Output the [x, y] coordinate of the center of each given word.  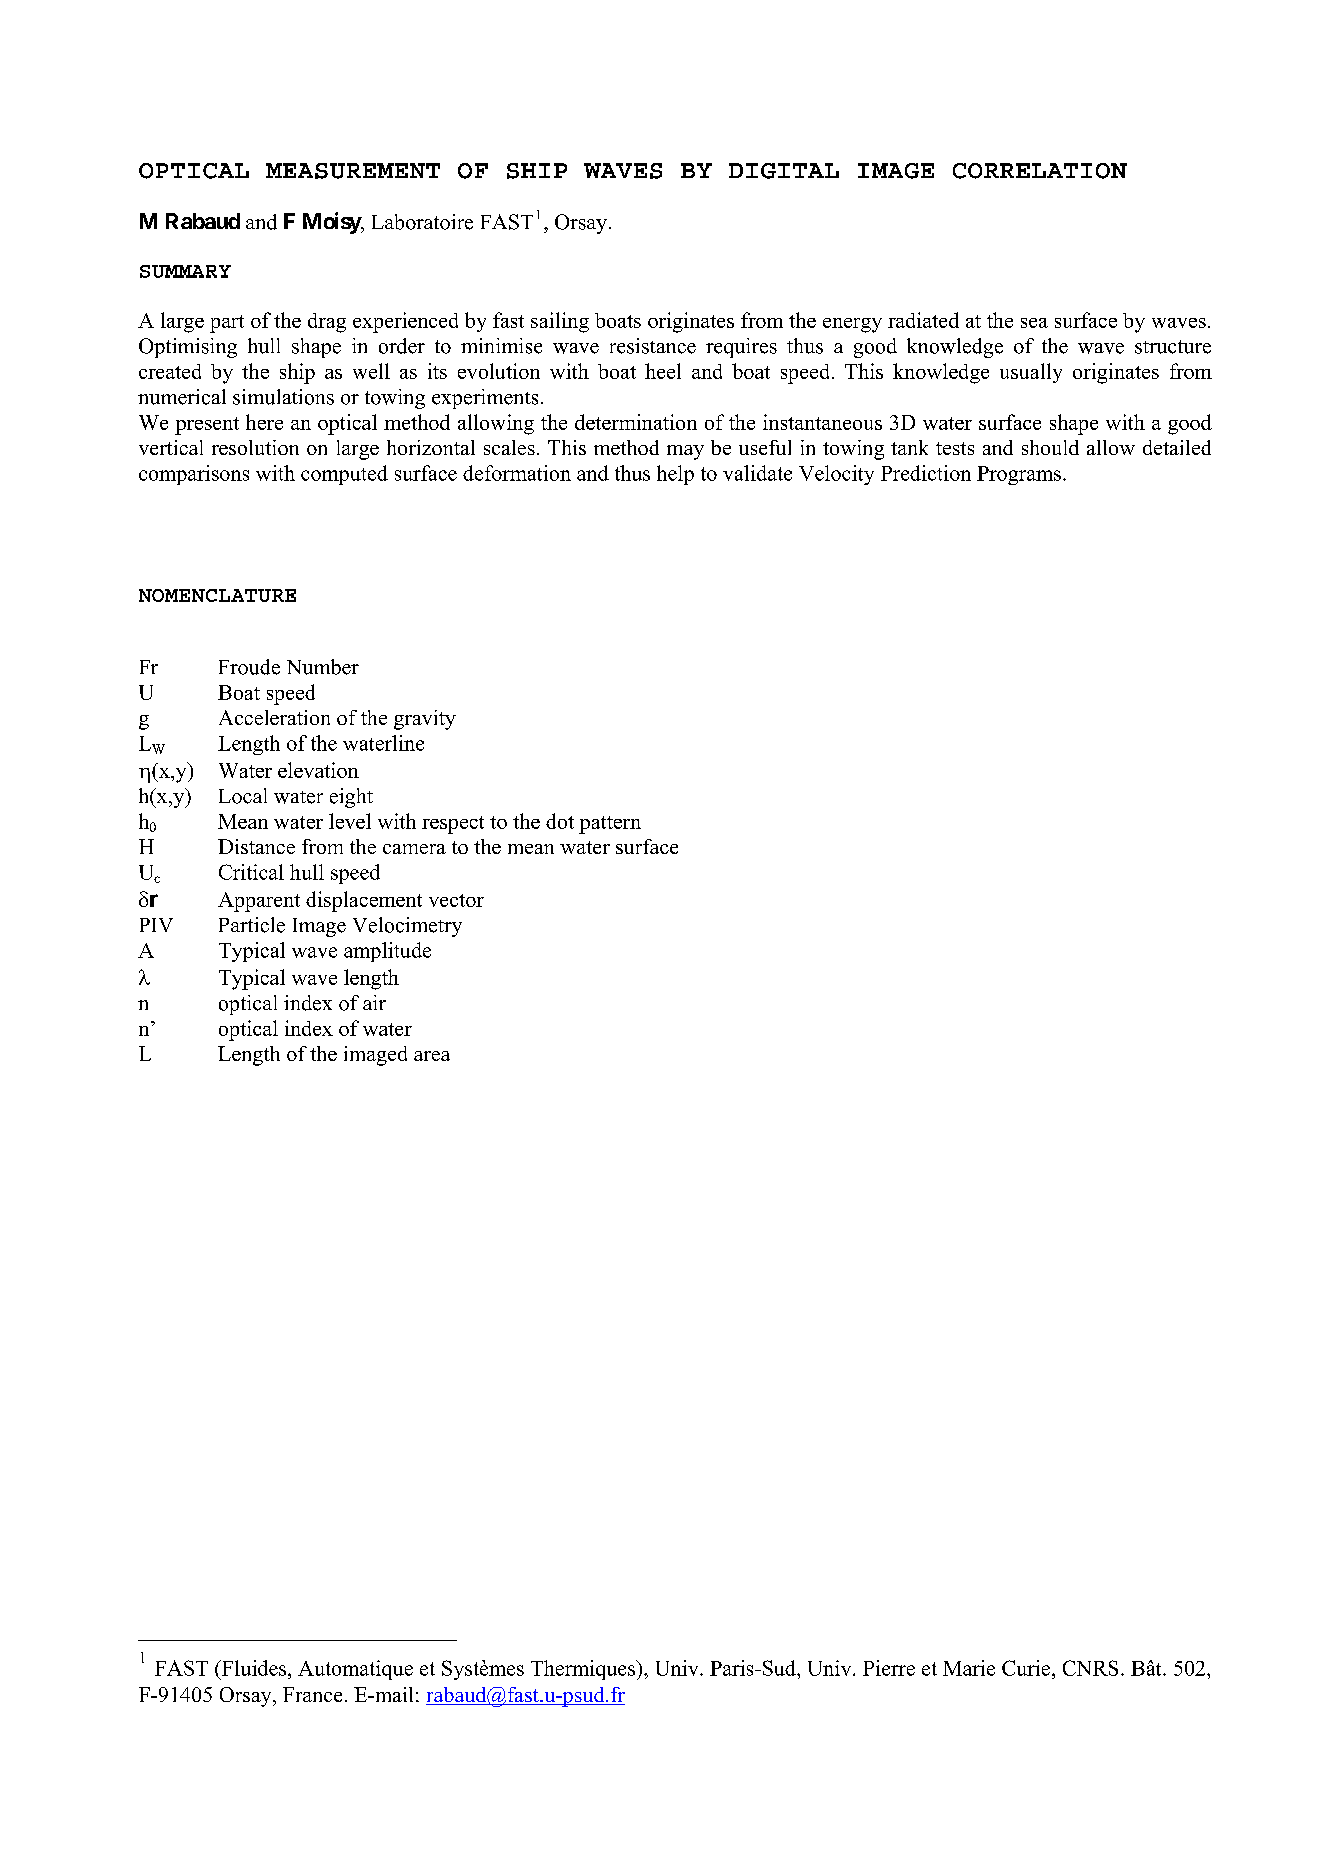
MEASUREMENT [353, 171]
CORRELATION [1040, 171]
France [312, 1694]
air [374, 1002]
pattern [610, 825]
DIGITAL [784, 171]
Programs [1019, 475]
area [432, 1056]
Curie [1027, 1668]
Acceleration [274, 717]
